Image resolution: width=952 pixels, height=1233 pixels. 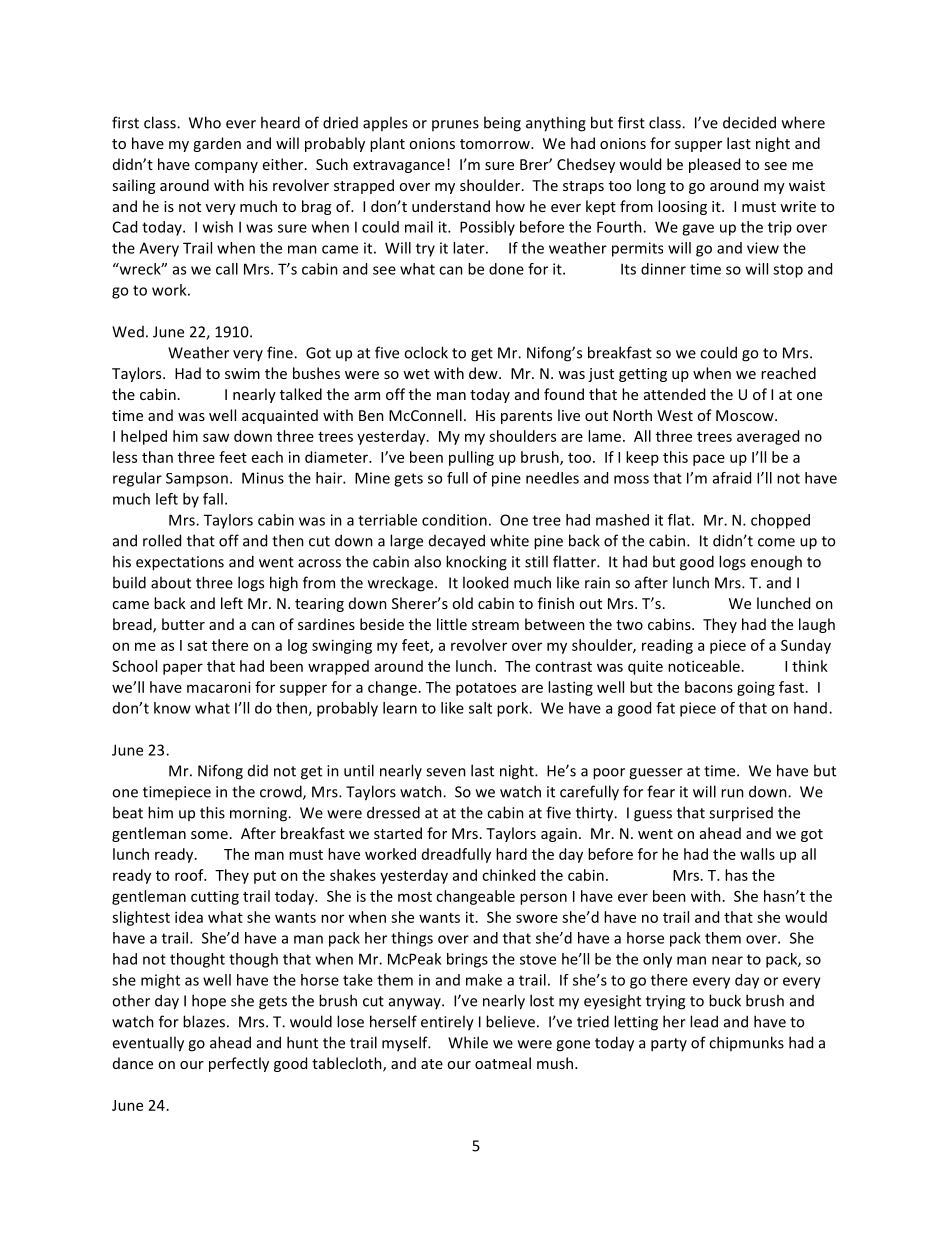 What do you see at coordinates (709, 460) in the page?
I see `pace` at bounding box center [709, 460].
